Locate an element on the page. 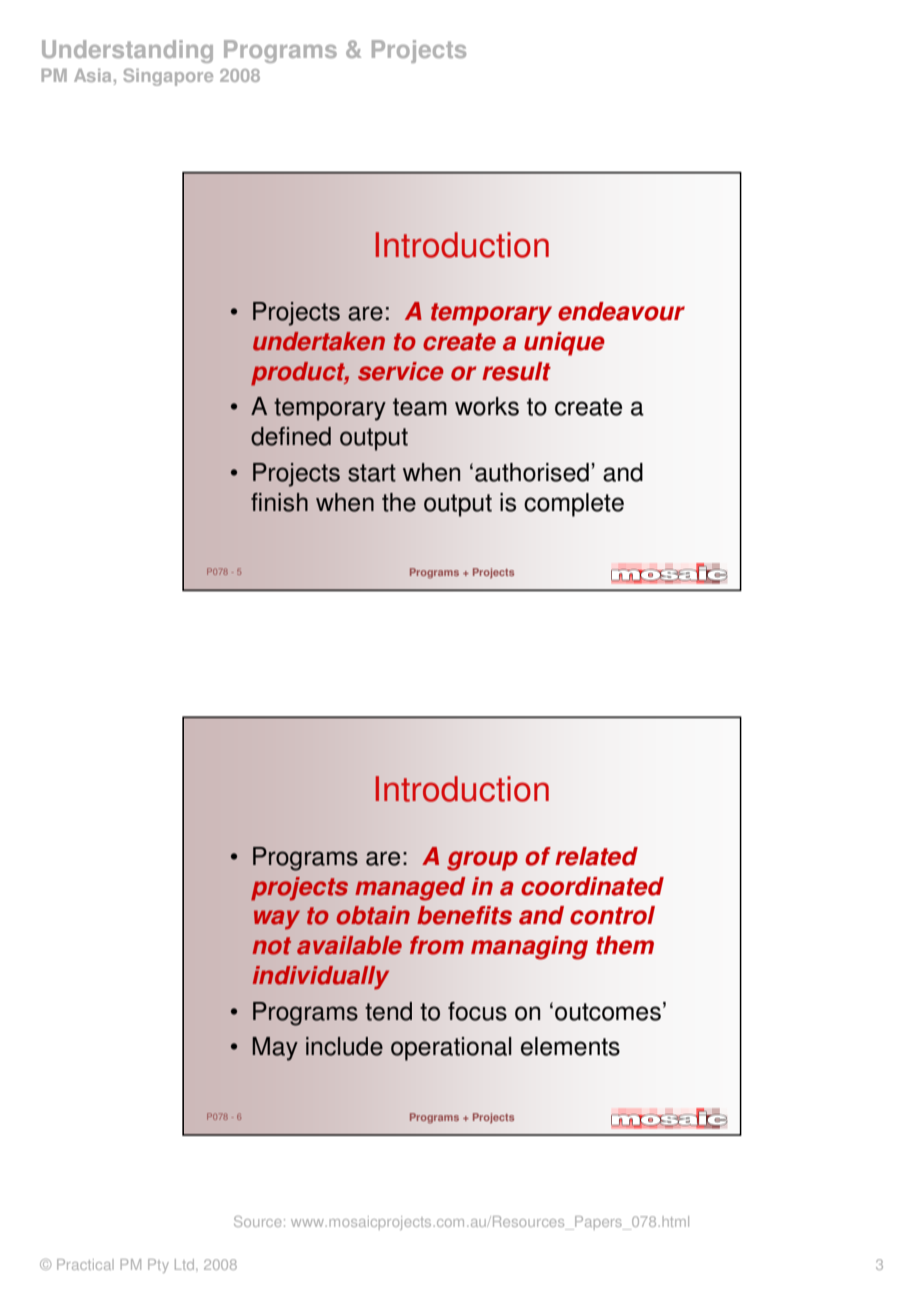 The width and height of the document is (924, 1308). finish is located at coordinates (279, 502).
